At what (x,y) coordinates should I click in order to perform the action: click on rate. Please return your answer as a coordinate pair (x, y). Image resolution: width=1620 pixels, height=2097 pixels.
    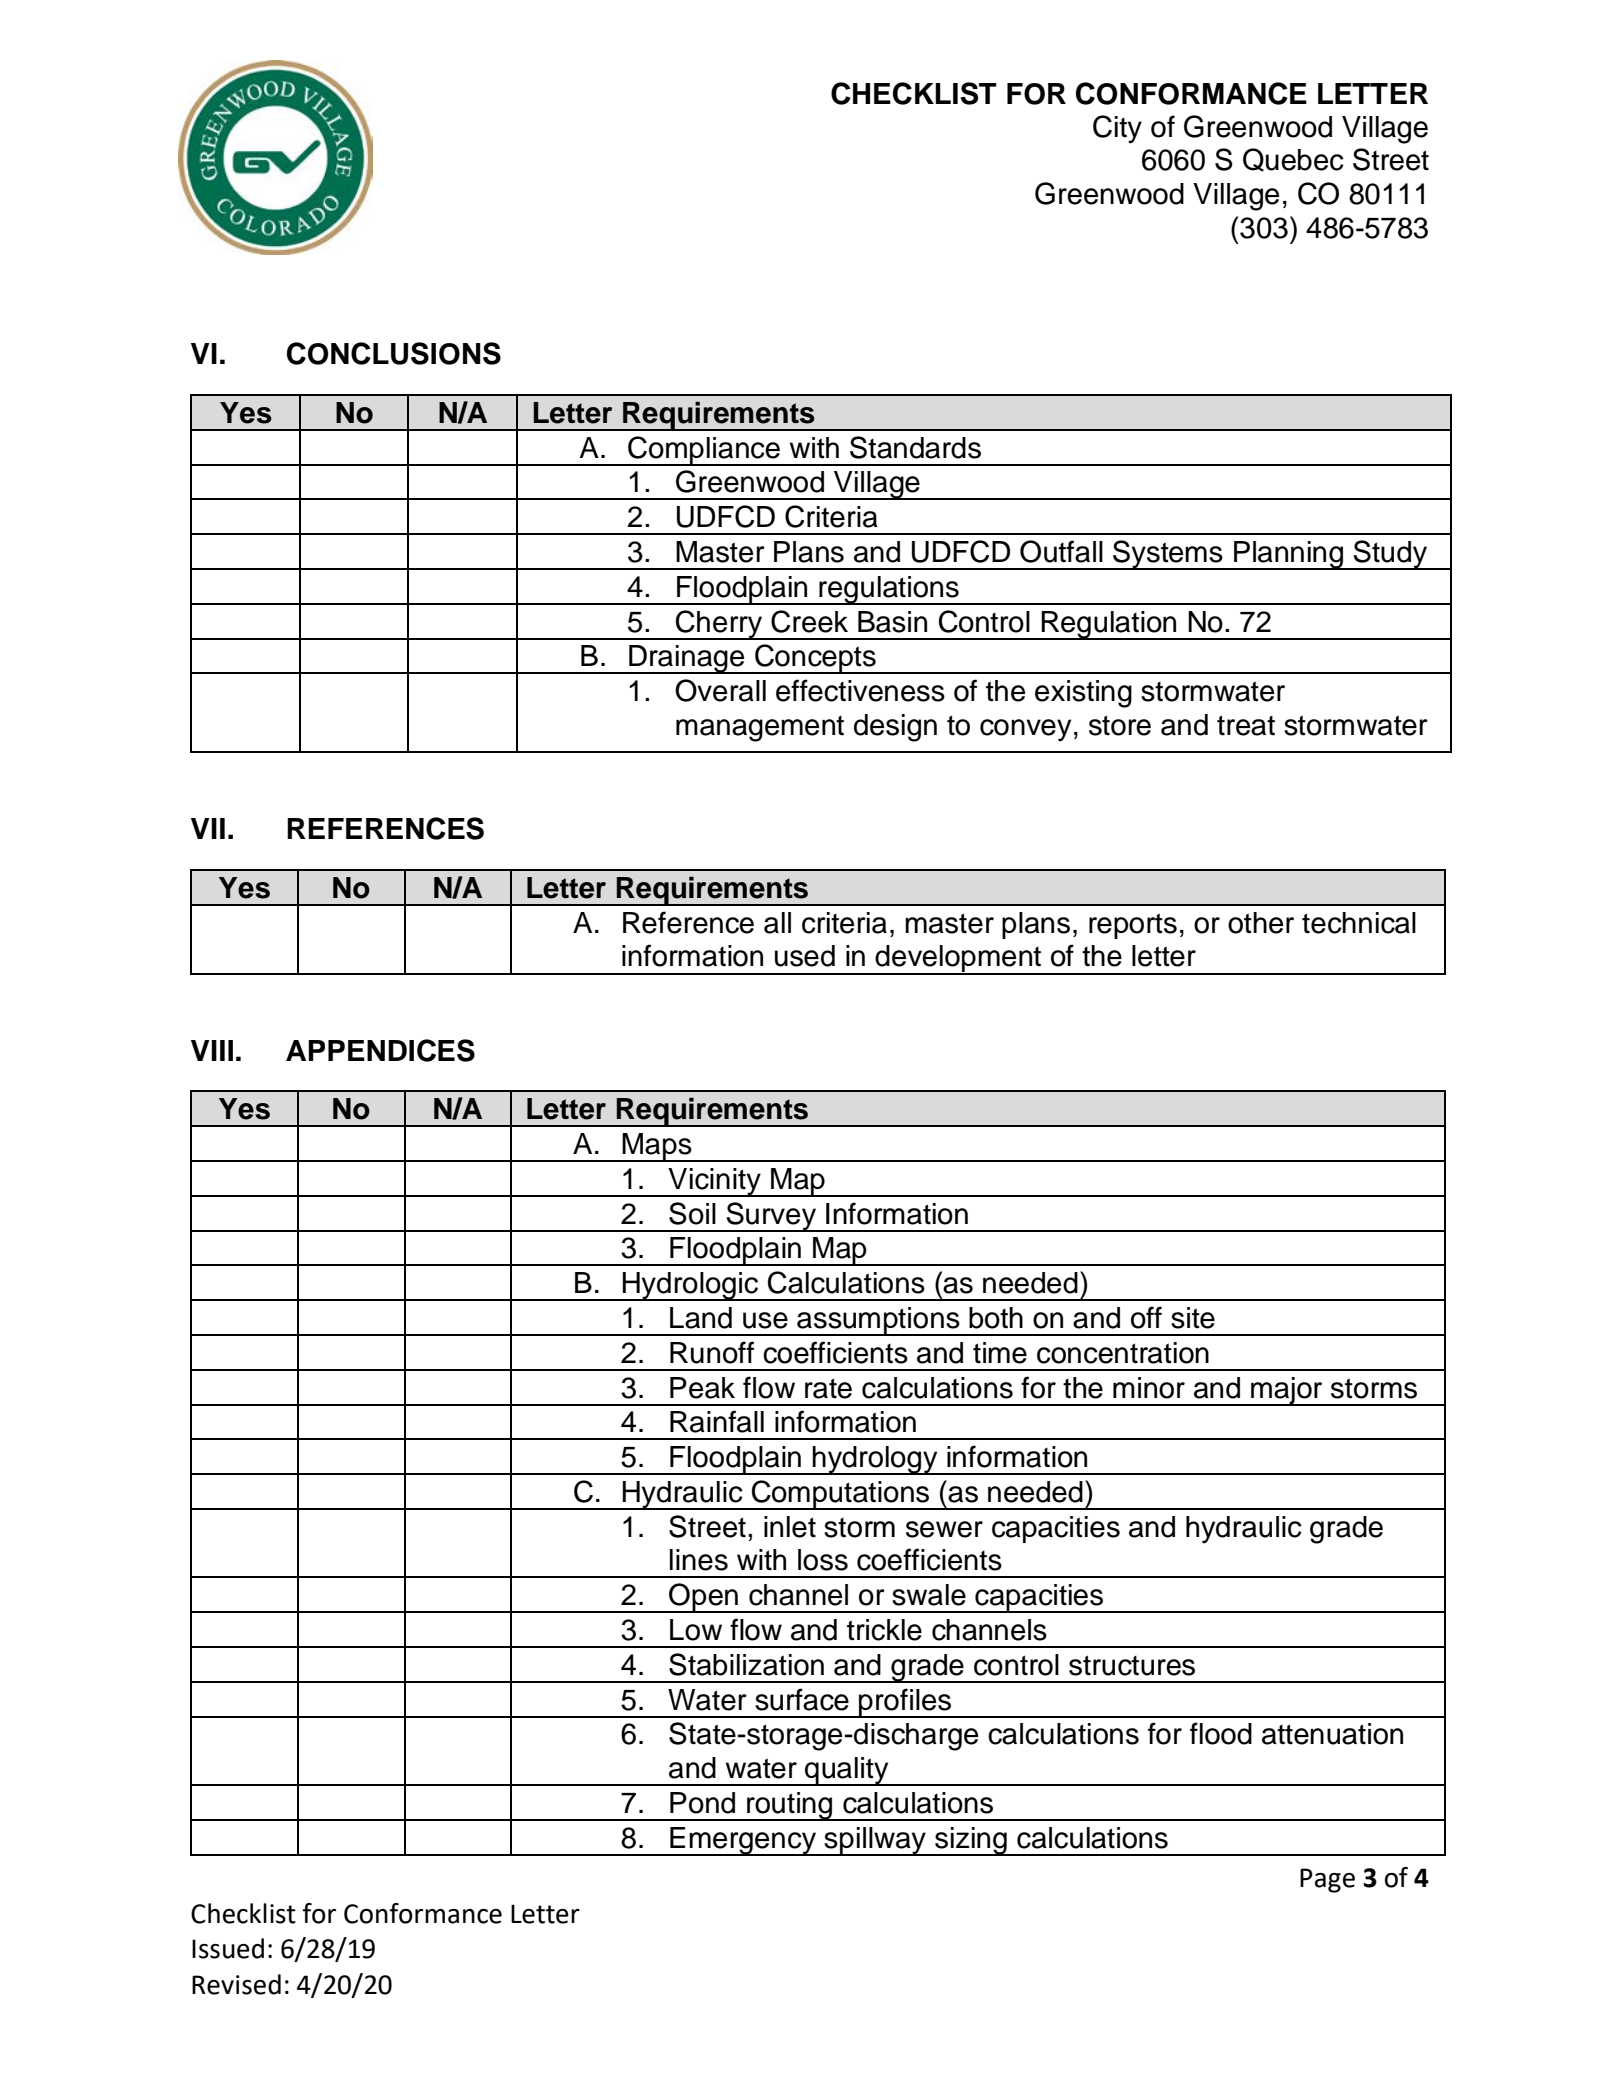
    Looking at the image, I should click on (828, 1388).
